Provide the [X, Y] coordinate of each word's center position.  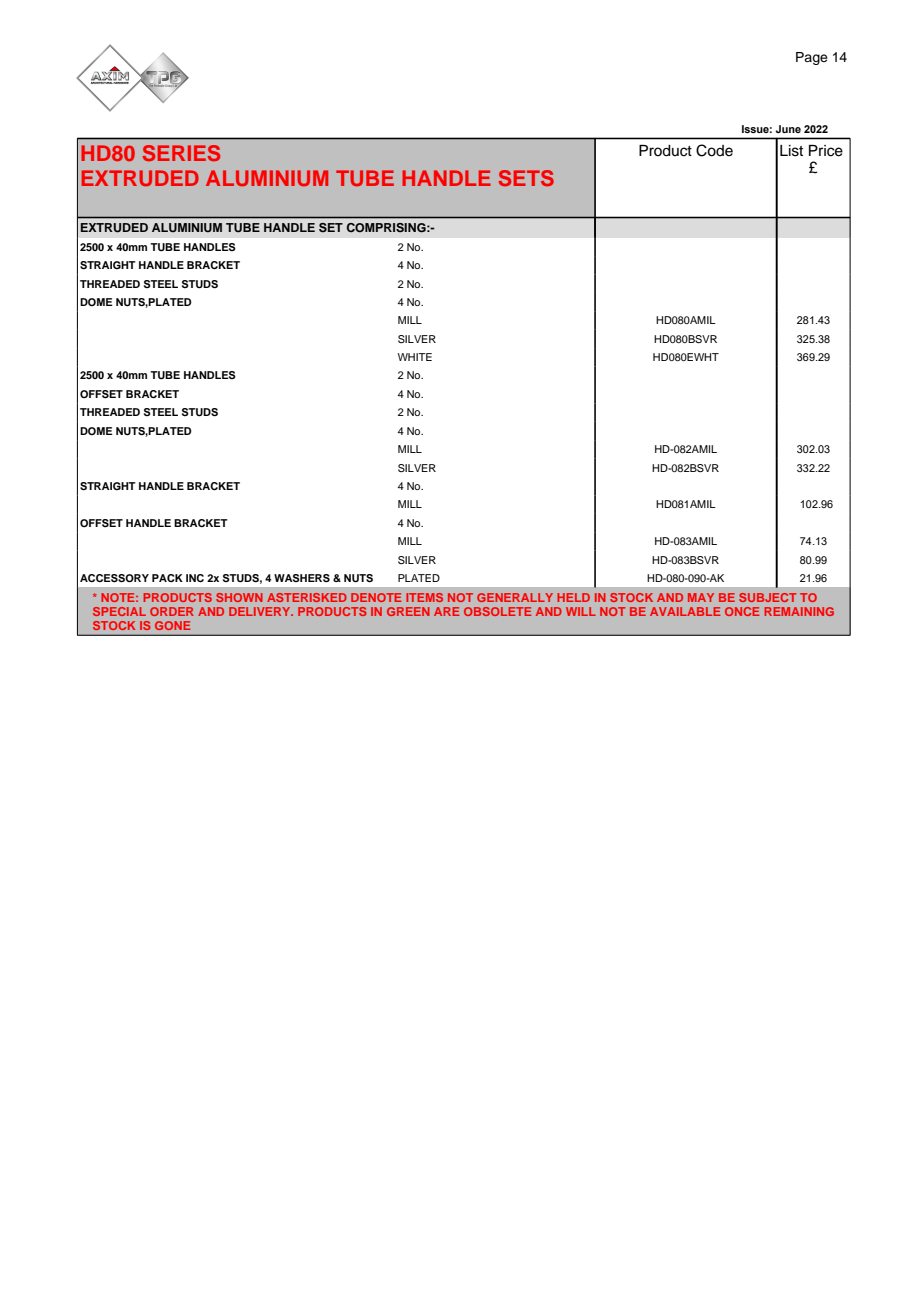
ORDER [172, 611]
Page [812, 58]
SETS [526, 178]
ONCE [742, 611]
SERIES [181, 153]
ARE [446, 611]
